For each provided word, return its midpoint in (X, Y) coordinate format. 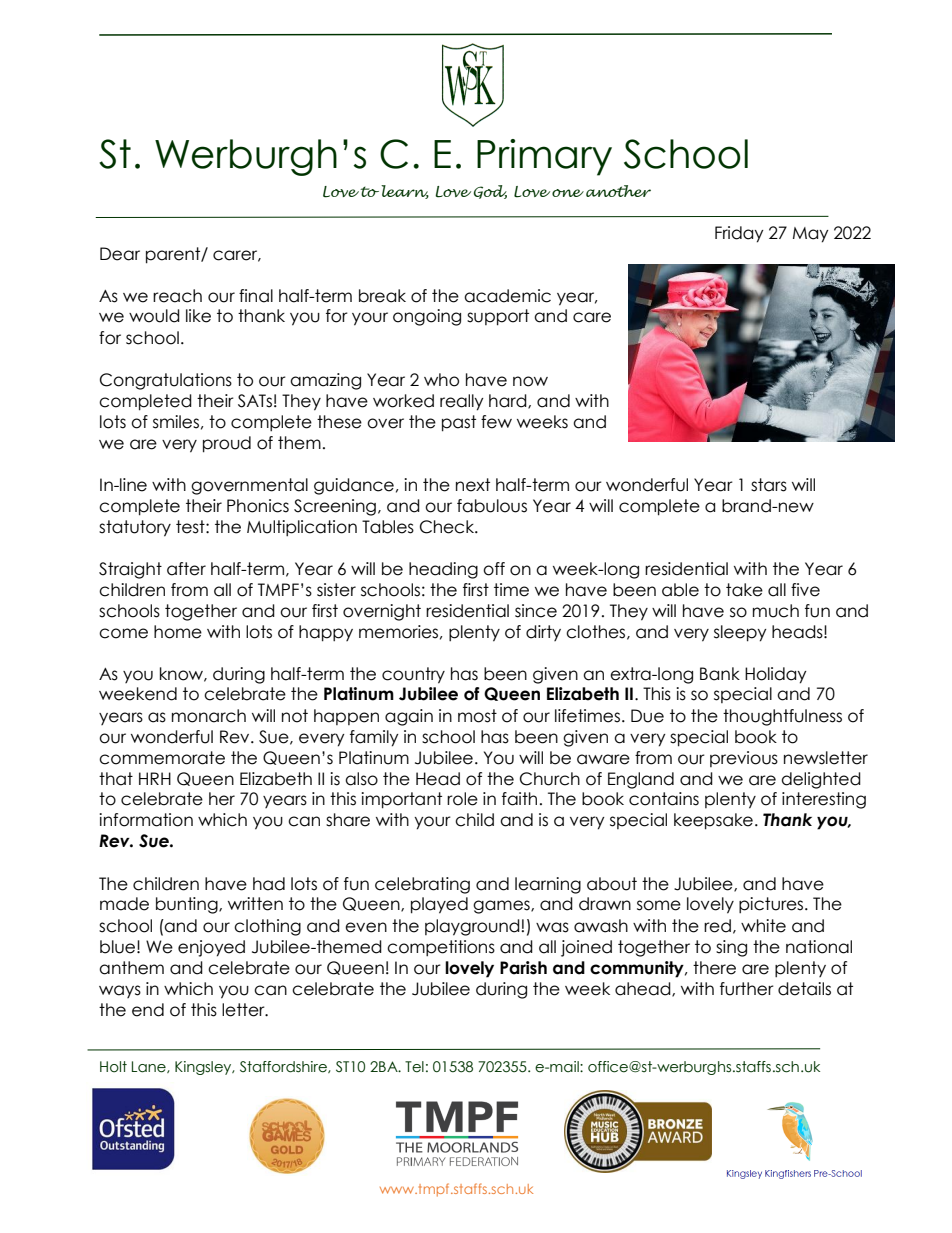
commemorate (162, 758)
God (490, 192)
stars (769, 485)
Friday (739, 234)
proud (227, 444)
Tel (414, 1067)
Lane (150, 1067)
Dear (120, 254)
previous (744, 759)
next (473, 485)
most (477, 716)
